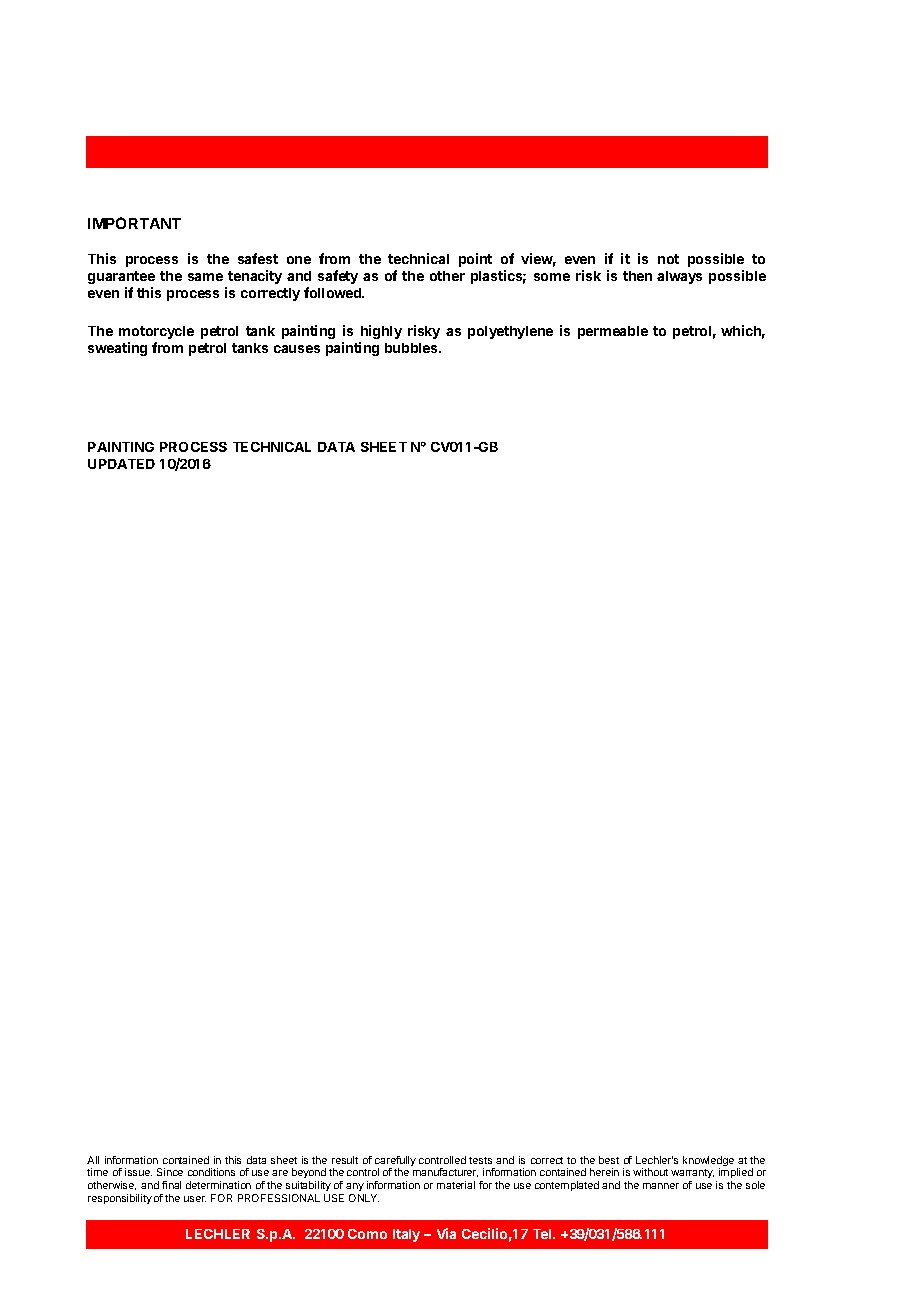 The width and height of the page is (924, 1308). I want to click on point, so click(475, 260).
